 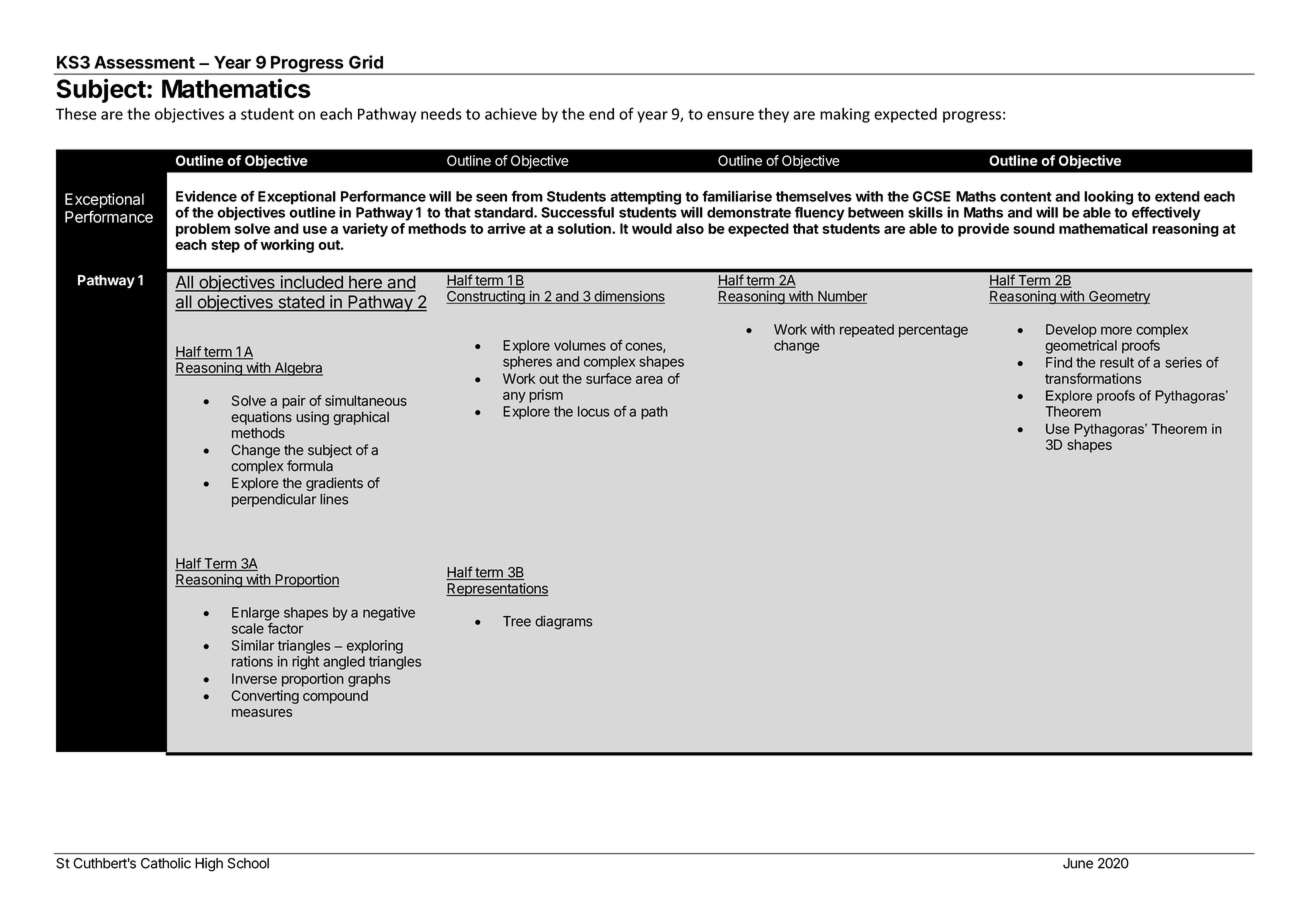 I want to click on locus, so click(x=593, y=411).
